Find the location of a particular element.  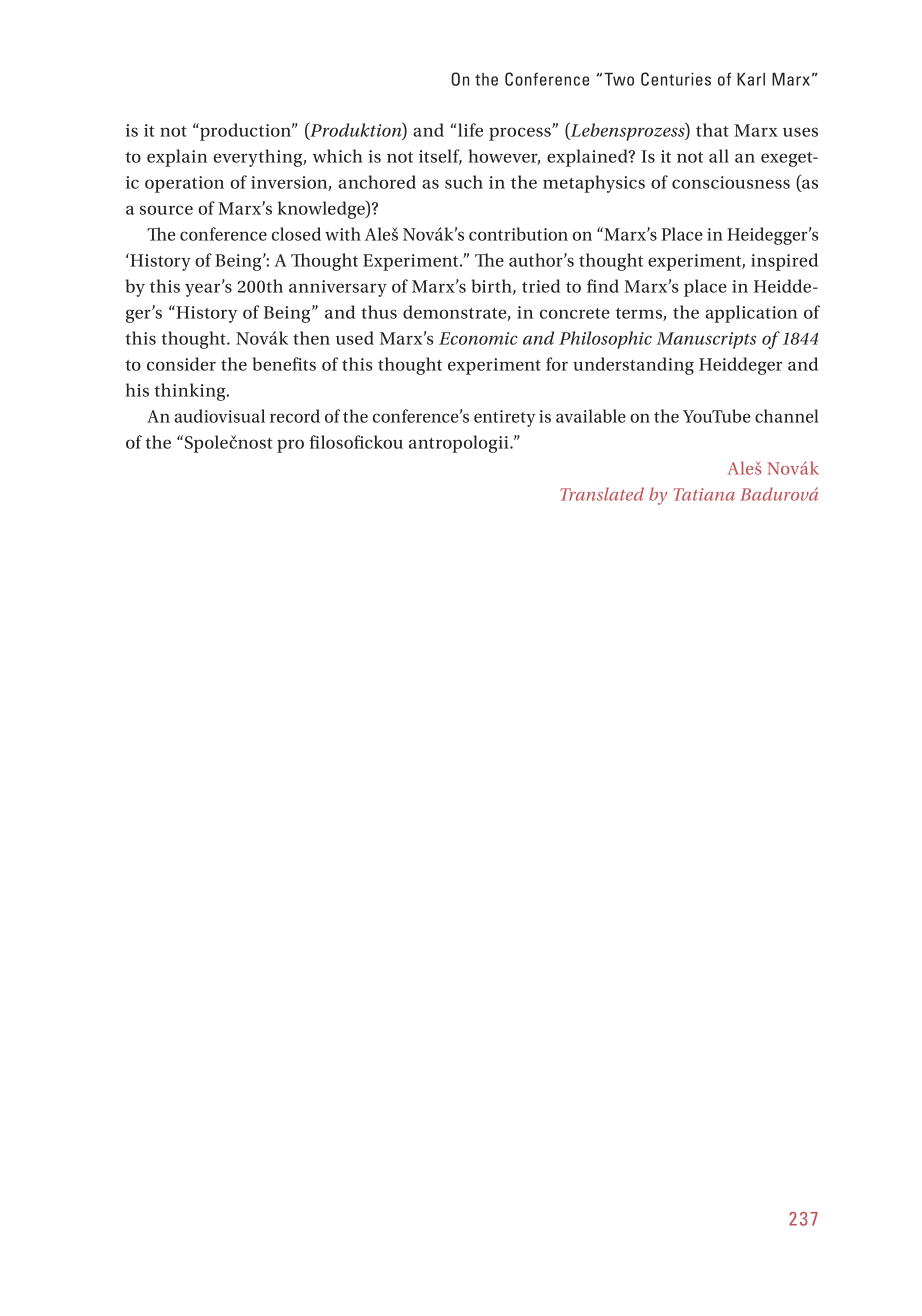

thinking is located at coordinates (191, 392).
